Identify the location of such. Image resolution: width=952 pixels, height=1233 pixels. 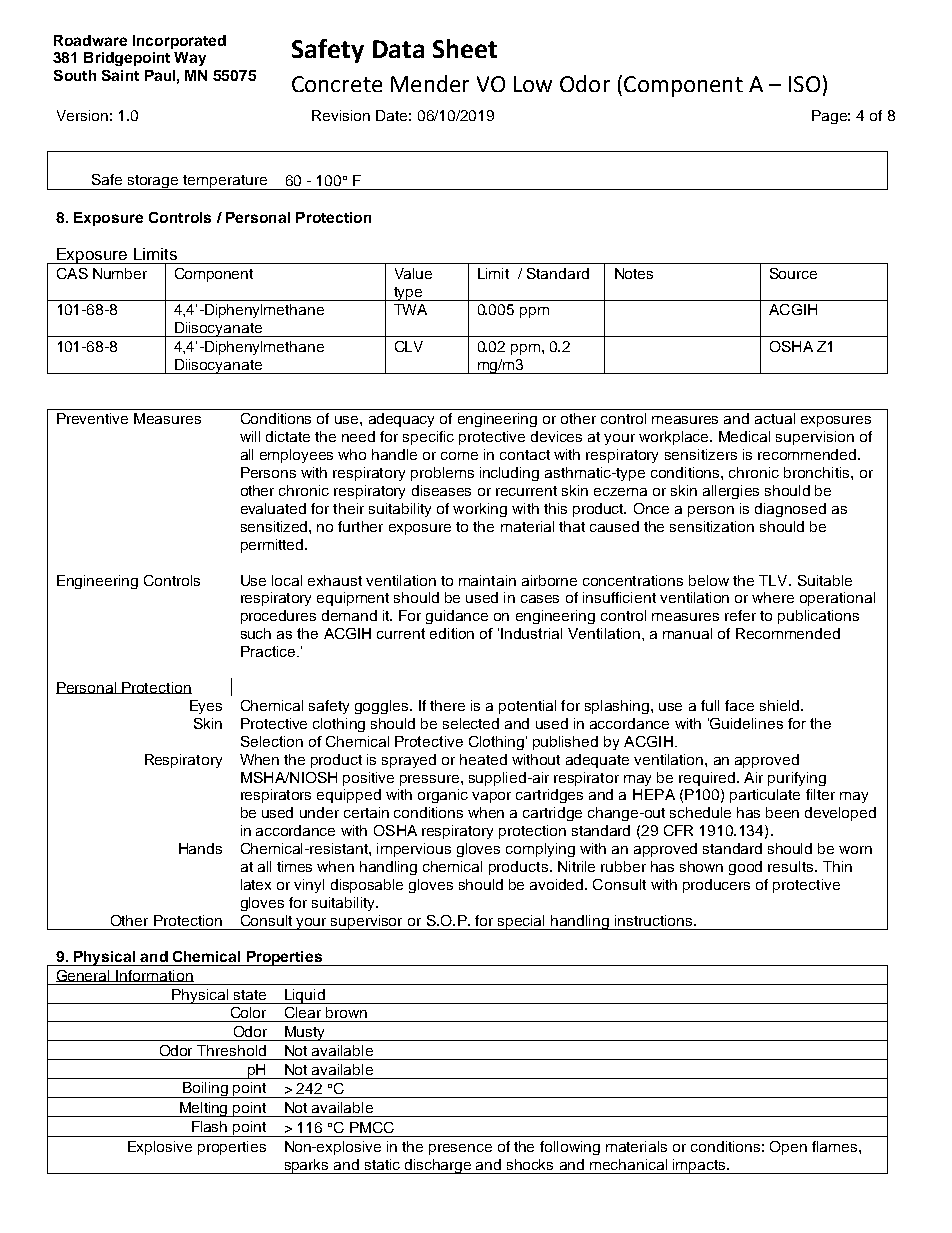
(256, 633).
